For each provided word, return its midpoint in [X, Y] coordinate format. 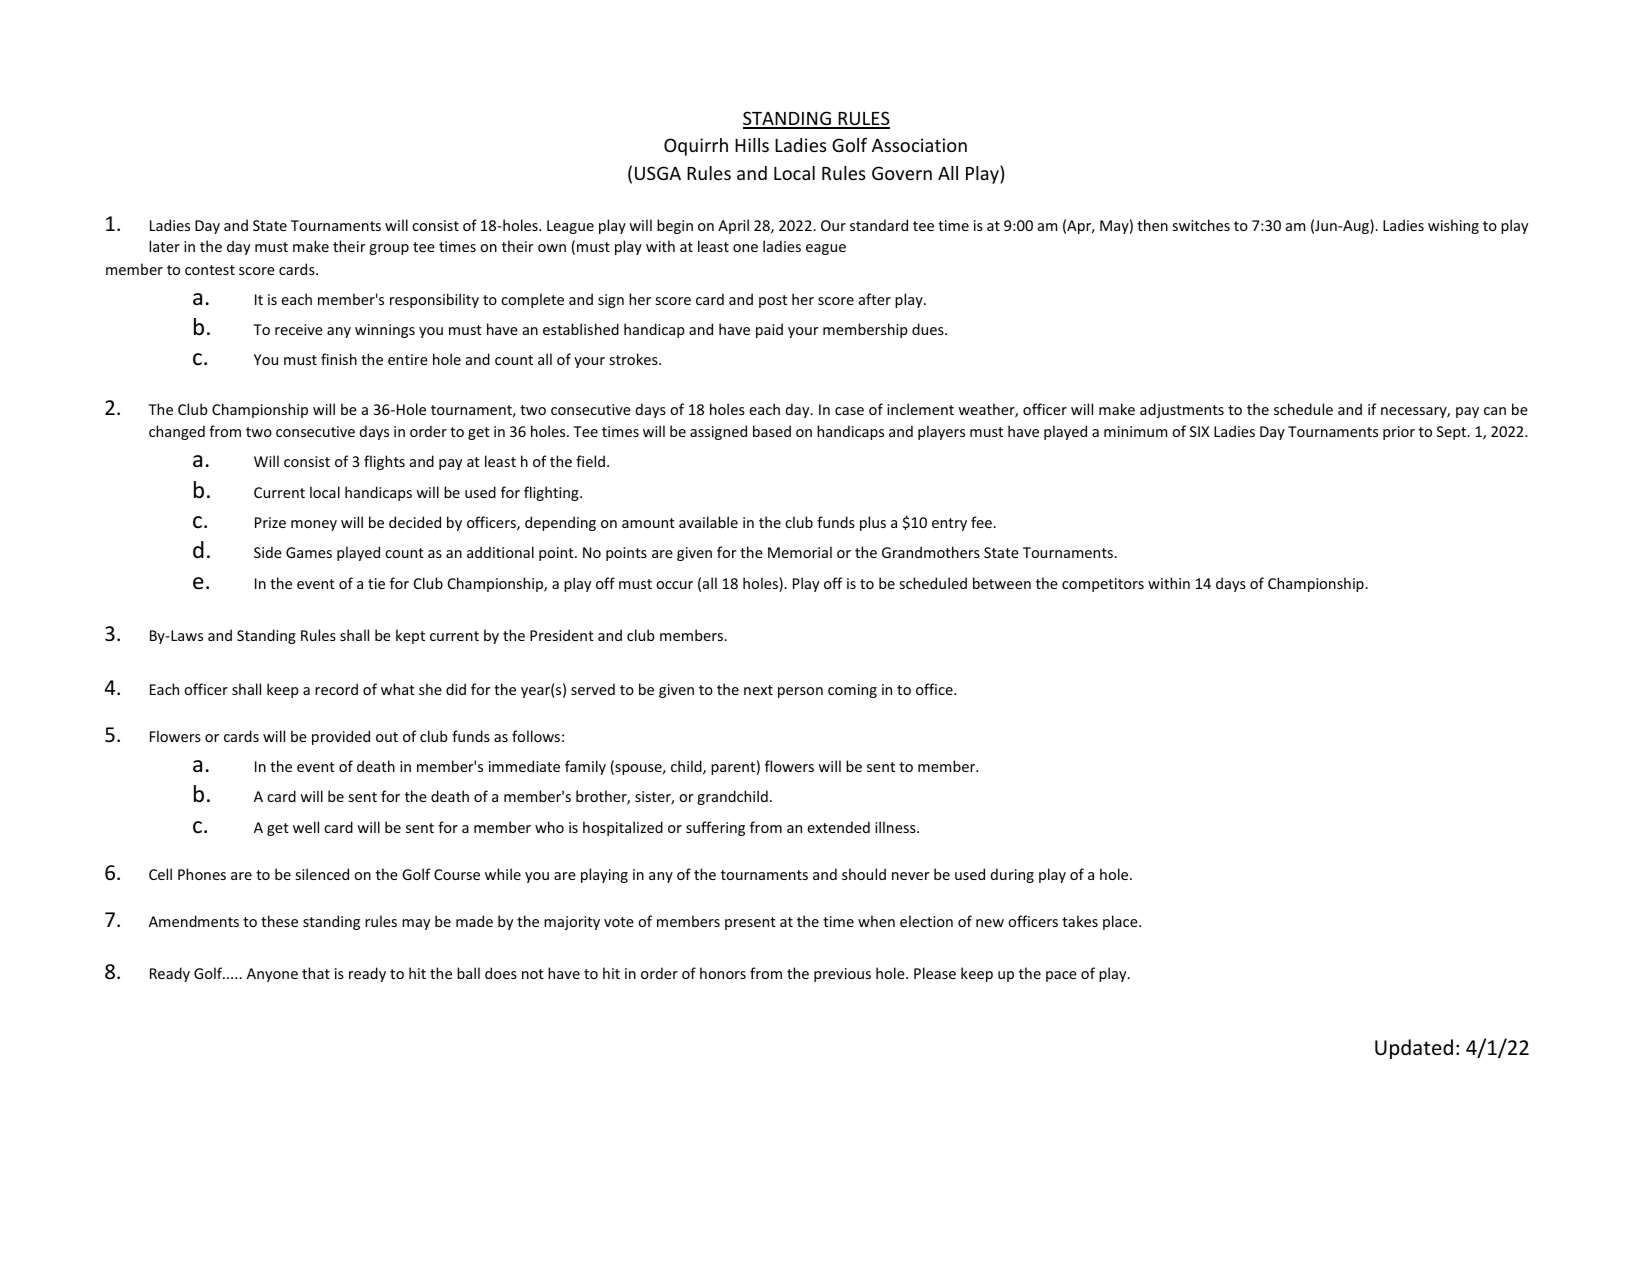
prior [1399, 433]
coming [852, 691]
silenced [322, 874]
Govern [902, 173]
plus [873, 523]
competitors [1103, 585]
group [389, 249]
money [314, 525]
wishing [1453, 226]
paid [769, 330]
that [316, 973]
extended [838, 827]
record [336, 689]
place [1121, 922]
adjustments [1182, 410]
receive [299, 329]
